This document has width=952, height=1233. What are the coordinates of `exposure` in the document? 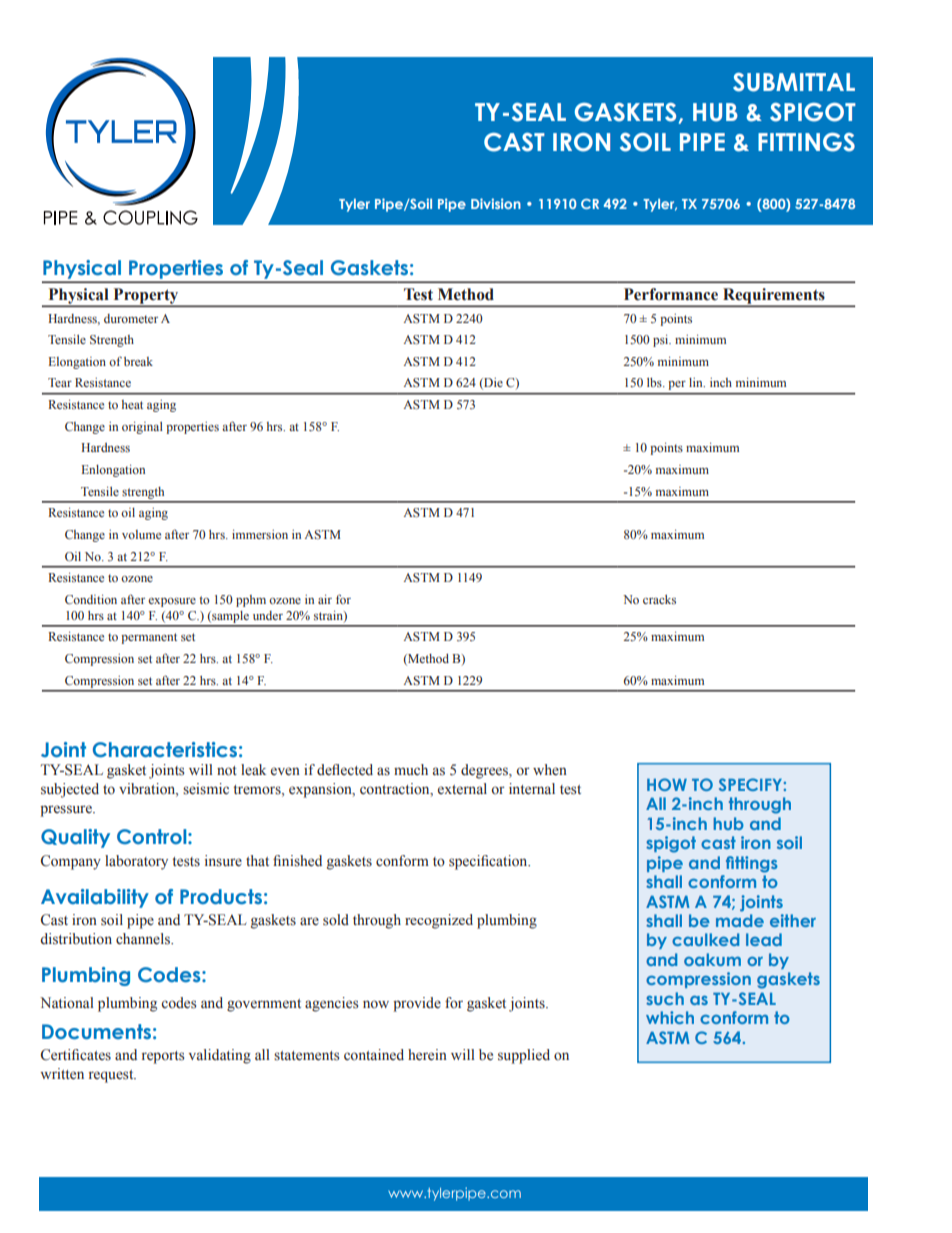 It's located at (172, 602).
